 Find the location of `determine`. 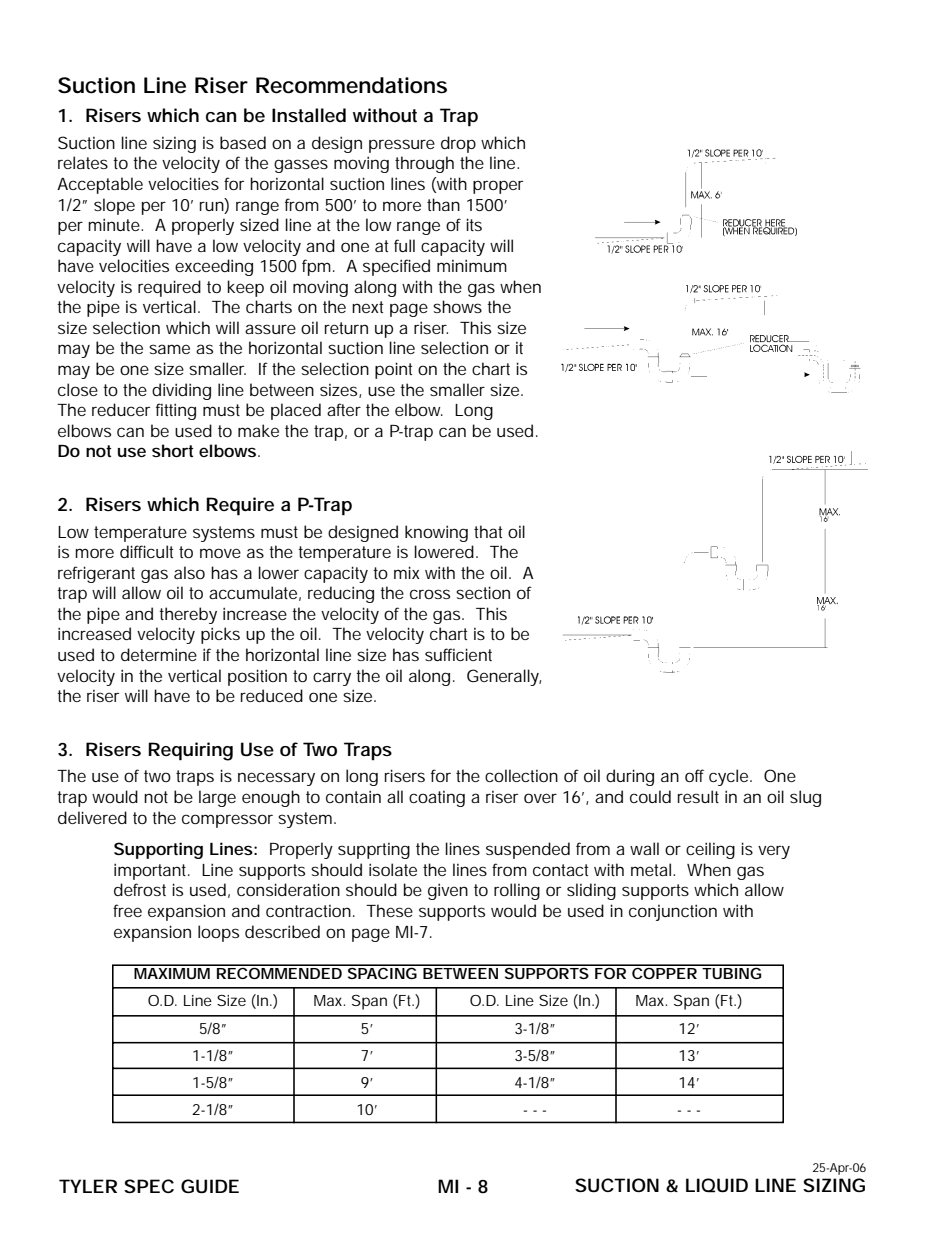

determine is located at coordinates (159, 654).
